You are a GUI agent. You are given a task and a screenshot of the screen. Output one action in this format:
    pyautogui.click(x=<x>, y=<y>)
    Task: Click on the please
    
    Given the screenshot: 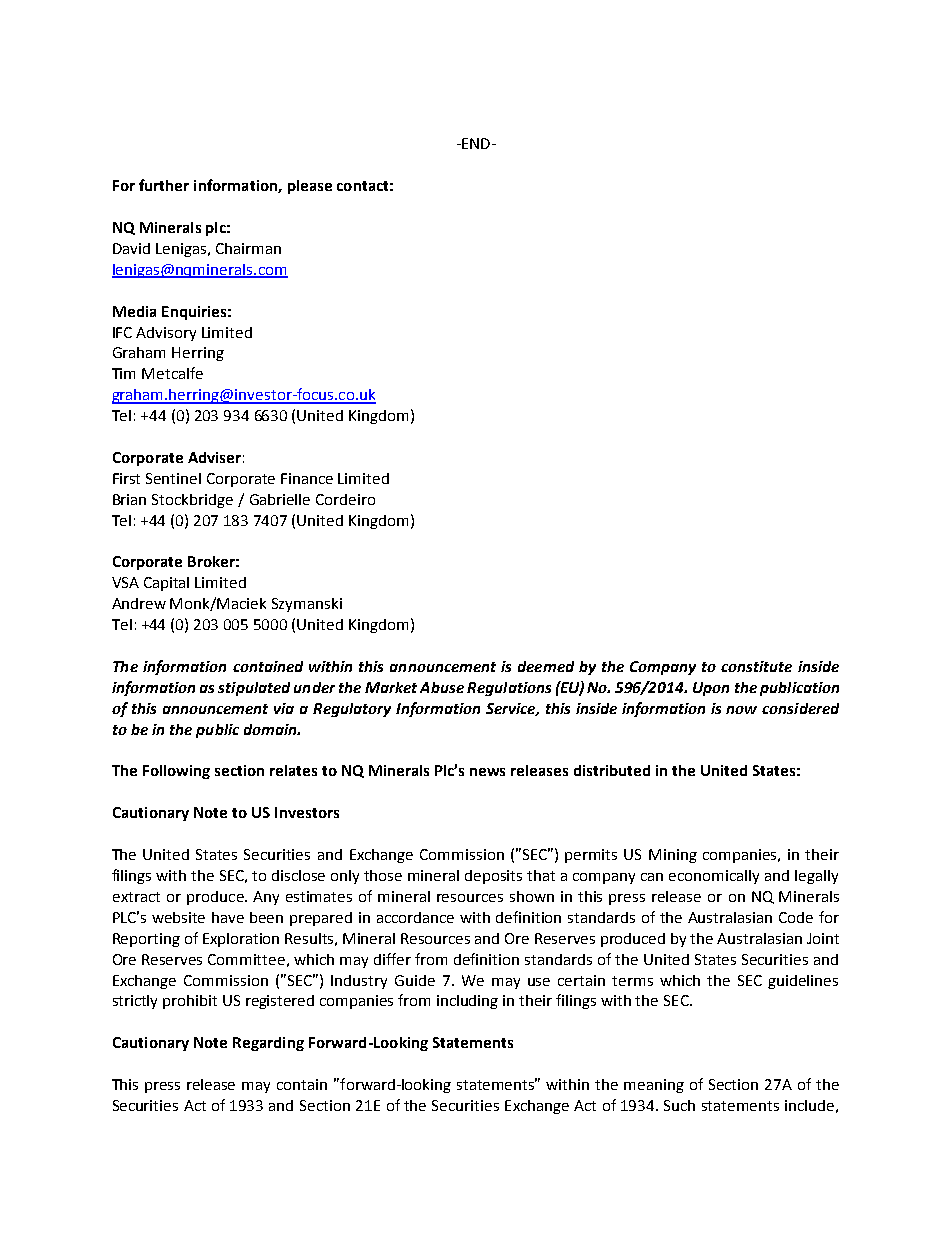 What is the action you would take?
    pyautogui.click(x=310, y=187)
